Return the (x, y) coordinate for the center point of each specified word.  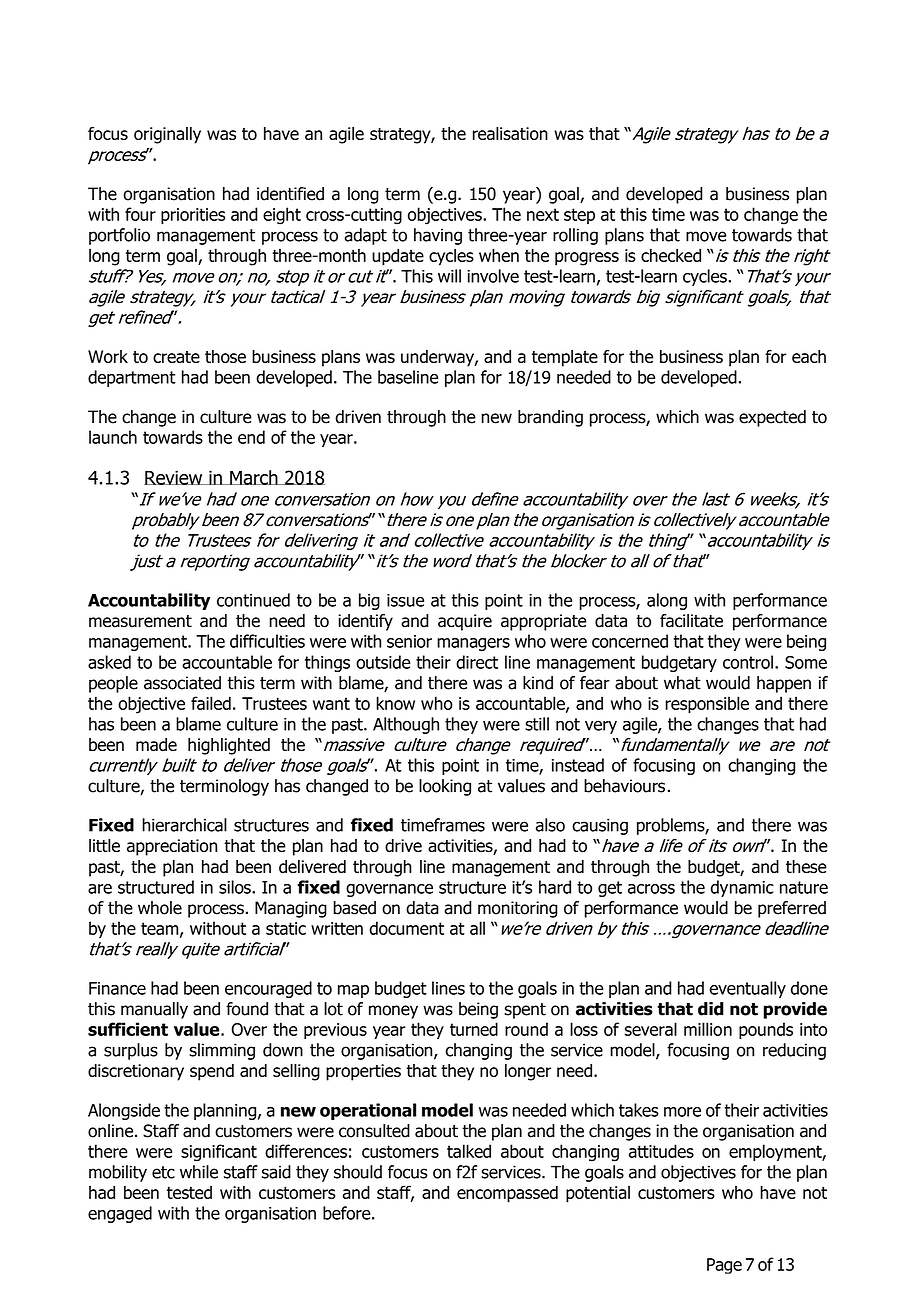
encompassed (507, 1194)
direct (477, 662)
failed (211, 703)
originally (167, 135)
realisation (510, 133)
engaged (120, 1214)
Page (724, 1266)
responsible (707, 705)
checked (671, 255)
